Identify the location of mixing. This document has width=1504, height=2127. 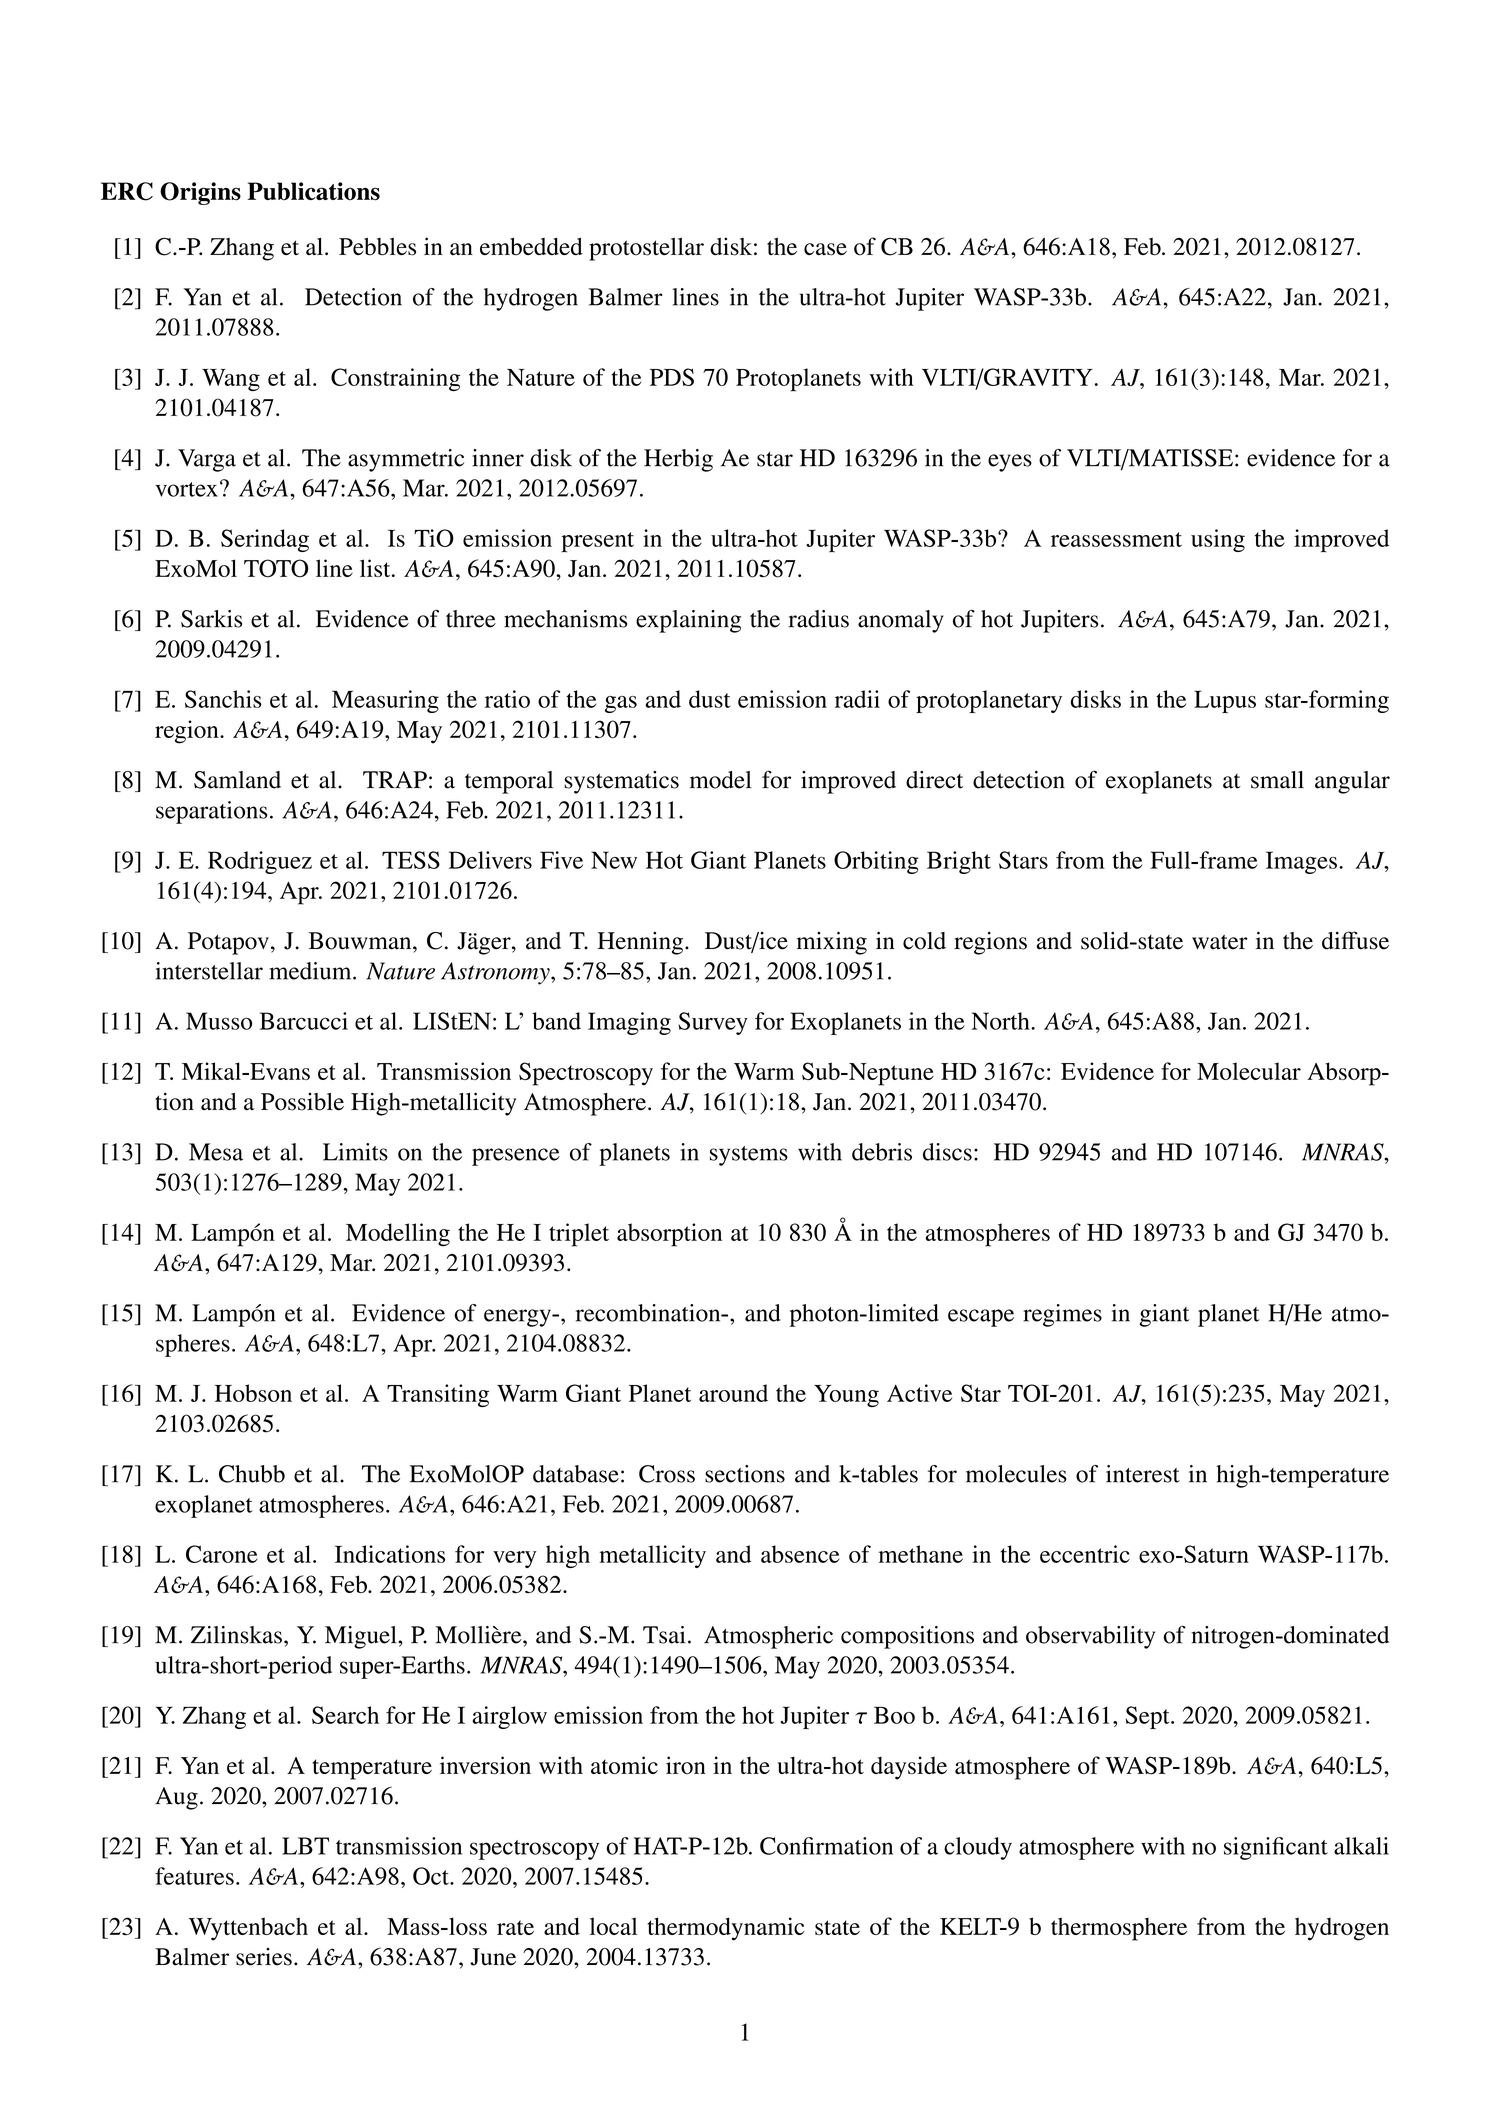
(832, 943).
